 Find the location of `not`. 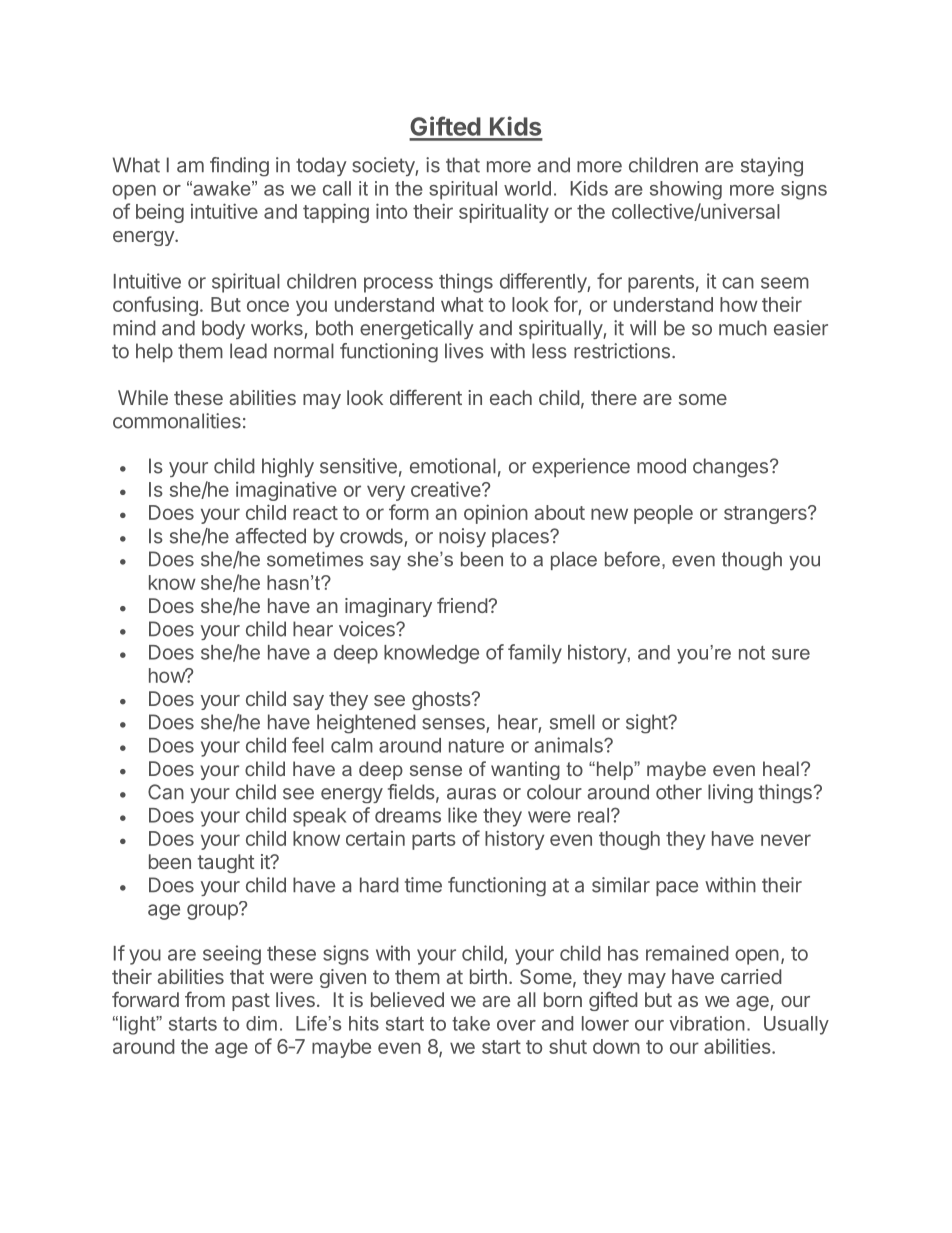

not is located at coordinates (752, 653).
